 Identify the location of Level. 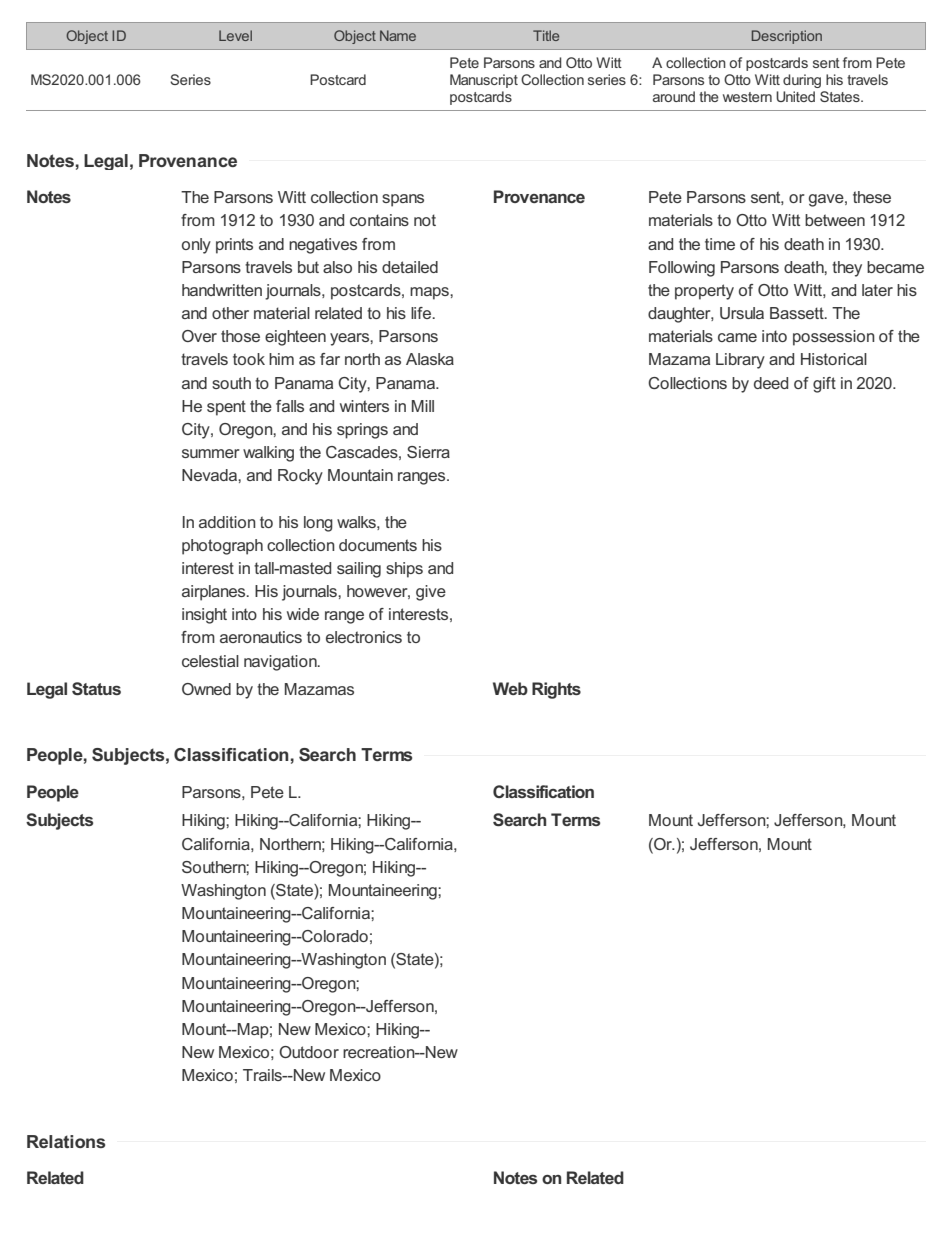
(235, 35).
